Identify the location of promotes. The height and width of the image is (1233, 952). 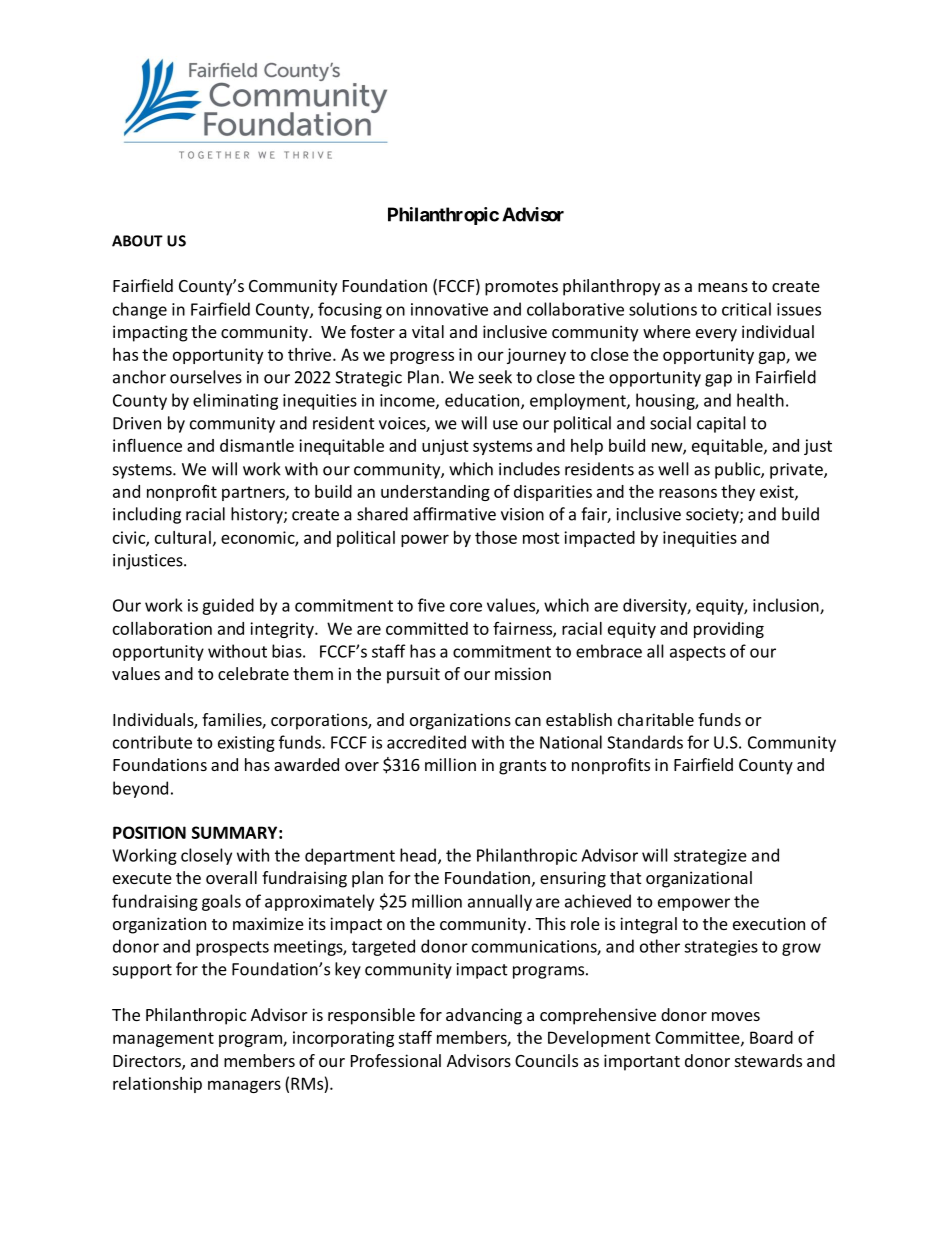
(521, 288).
